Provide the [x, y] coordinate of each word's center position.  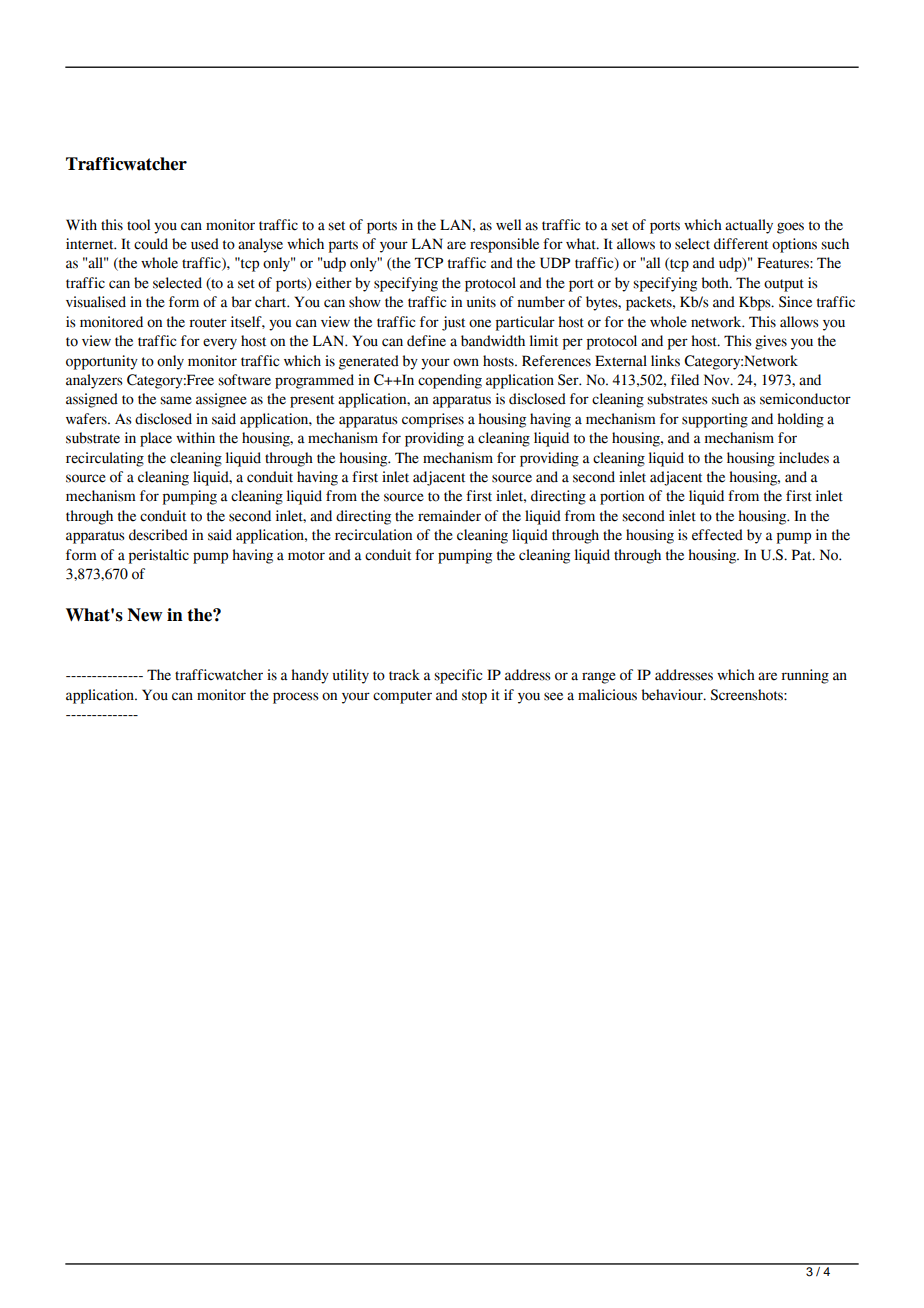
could [151, 244]
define [426, 341]
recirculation [373, 535]
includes [804, 458]
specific [458, 676]
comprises [433, 420]
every [220, 344]
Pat [803, 555]
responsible [504, 245]
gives [771, 342]
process [296, 698]
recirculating [105, 459]
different [741, 244]
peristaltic [159, 556]
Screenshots [747, 695]
